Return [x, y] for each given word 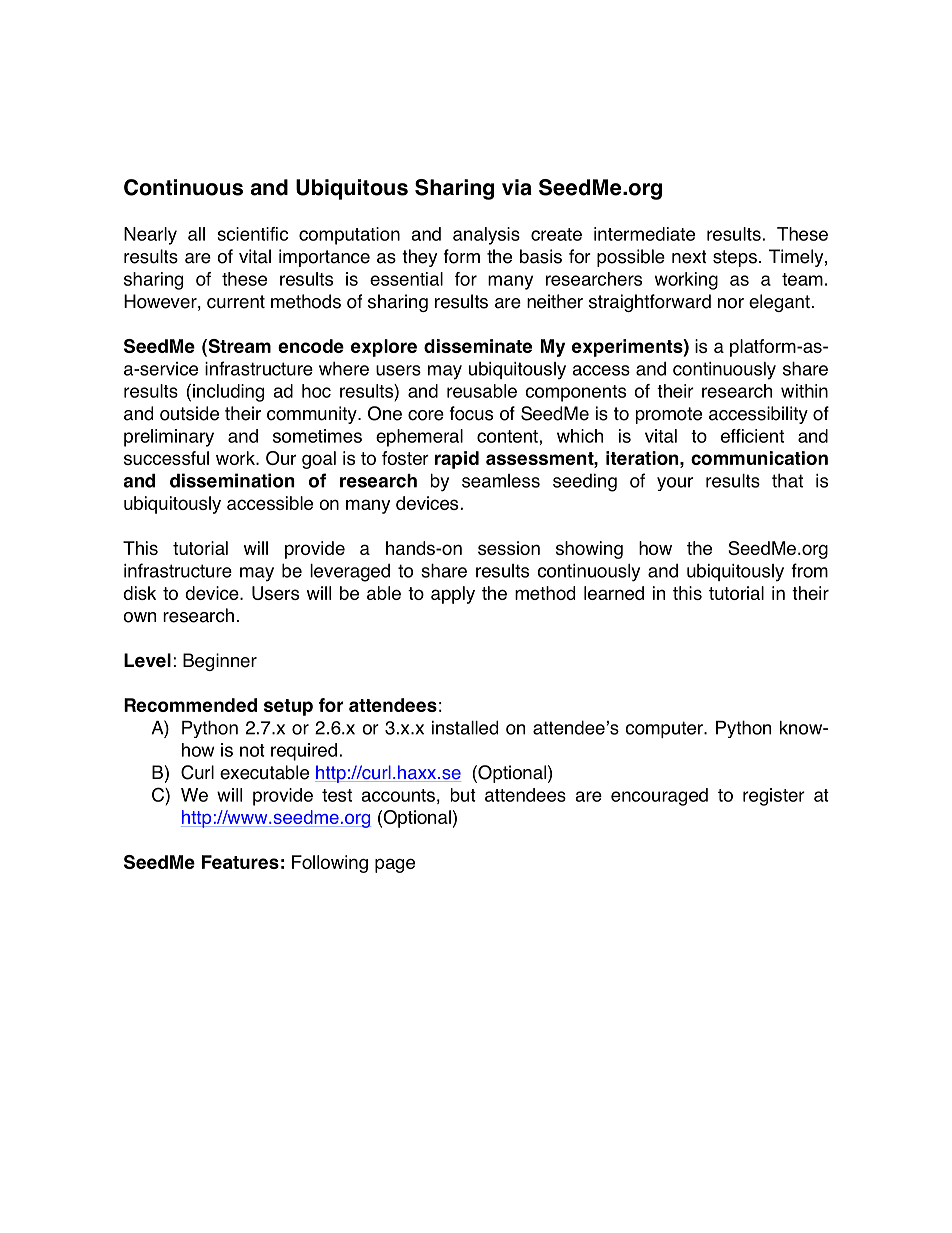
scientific [253, 234]
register [774, 797]
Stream [238, 347]
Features [240, 862]
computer [665, 729]
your [675, 484]
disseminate [478, 346]
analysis [486, 236]
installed [465, 727]
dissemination [232, 480]
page [395, 865]
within [804, 391]
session [509, 548]
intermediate [644, 234]
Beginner [220, 662]
